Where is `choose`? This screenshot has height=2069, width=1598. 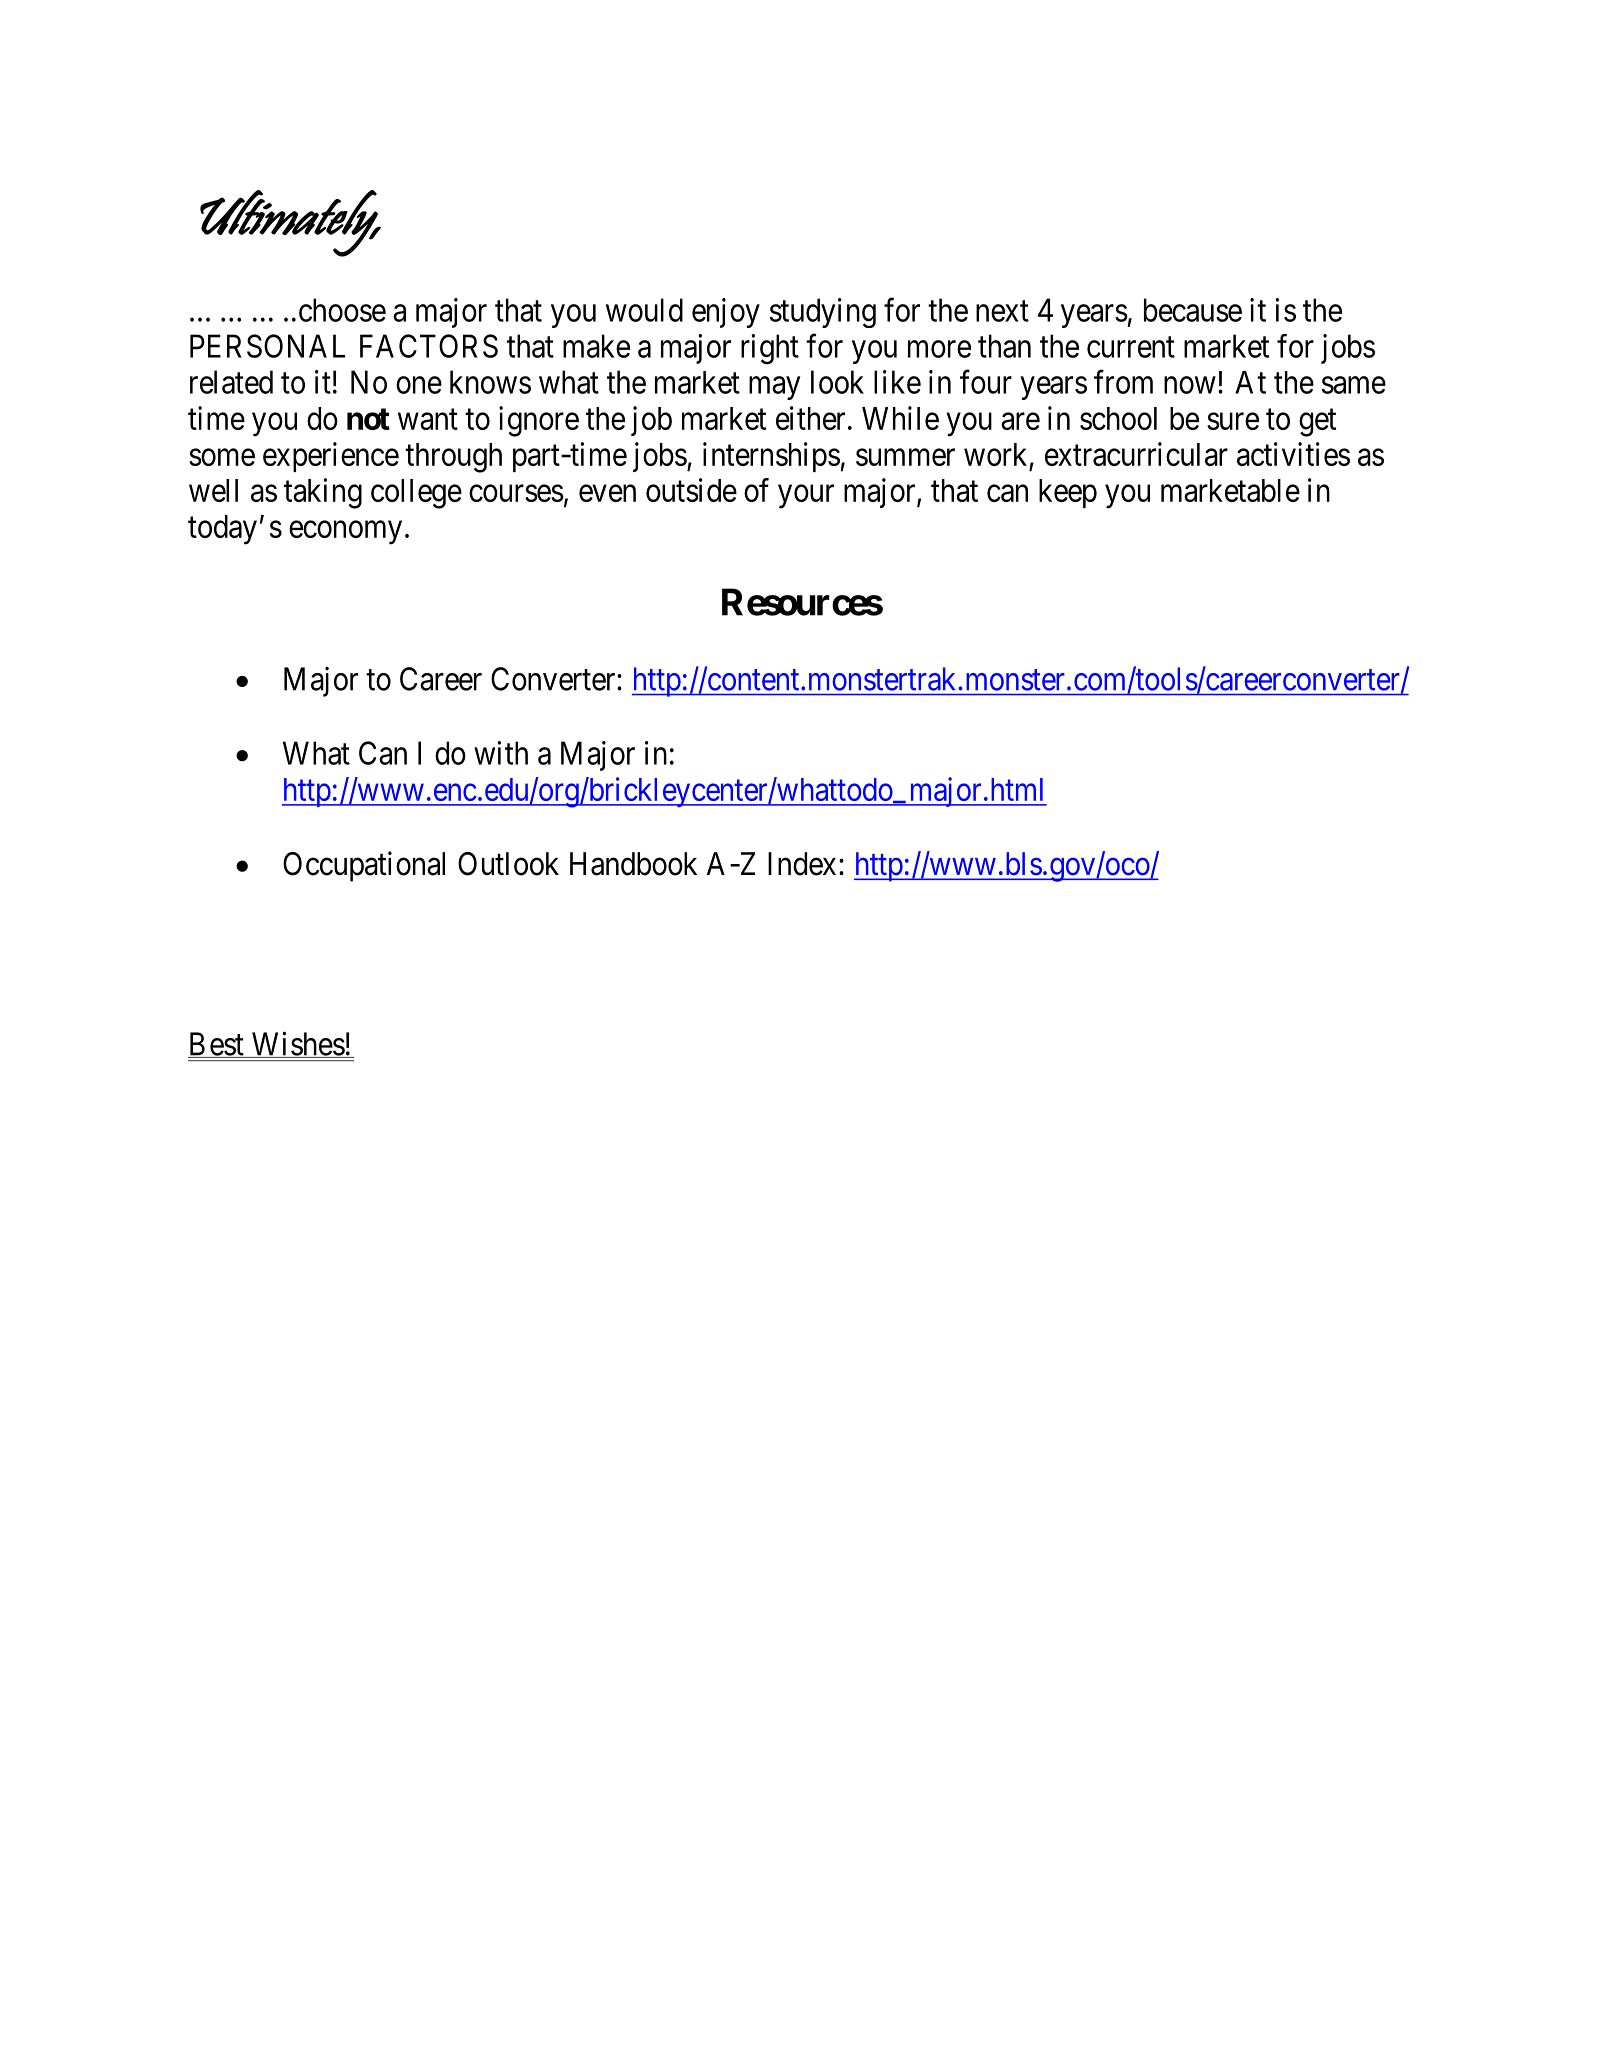
choose is located at coordinates (342, 310).
